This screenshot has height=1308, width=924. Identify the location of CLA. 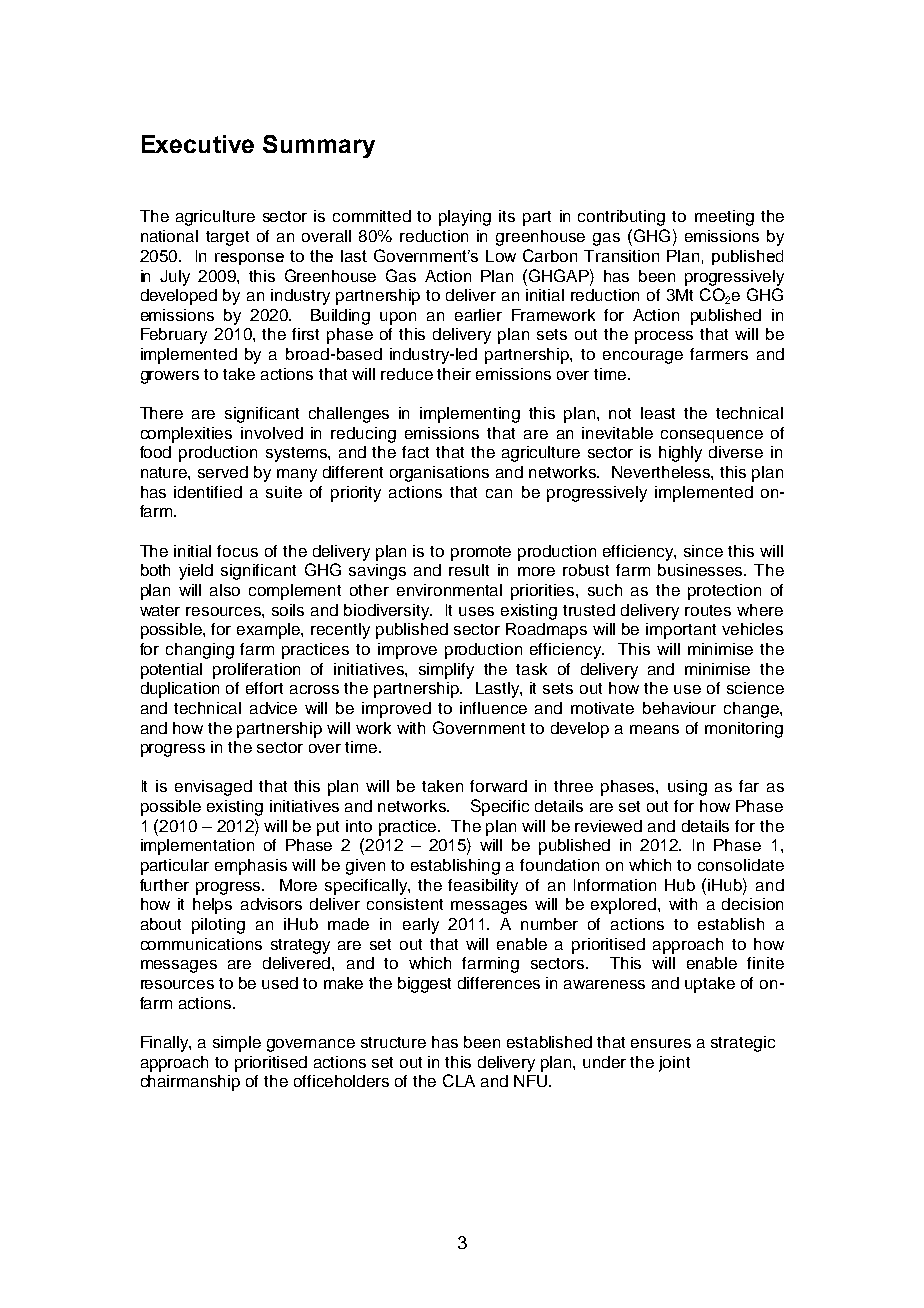
(459, 1080).
